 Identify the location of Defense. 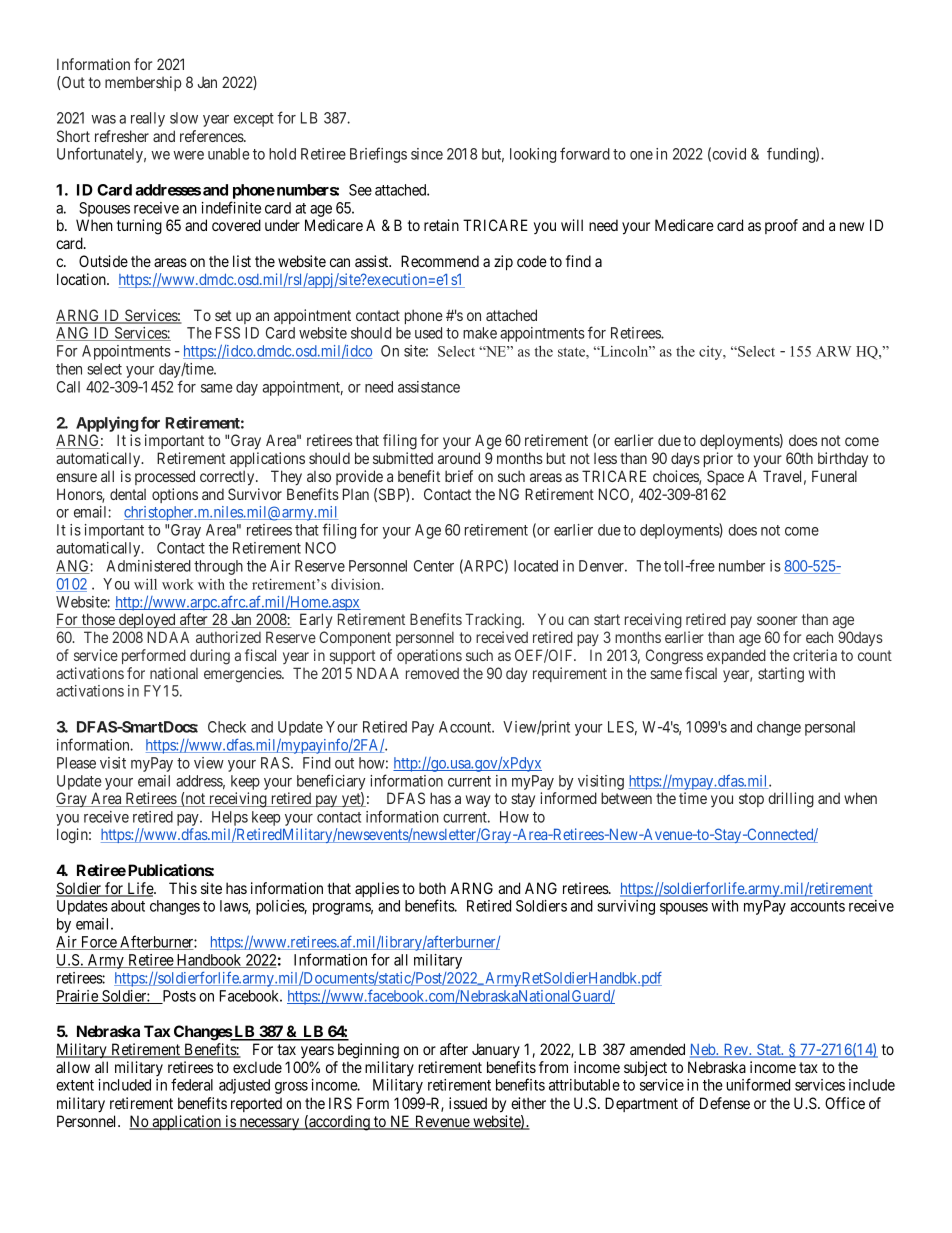
(725, 1103).
